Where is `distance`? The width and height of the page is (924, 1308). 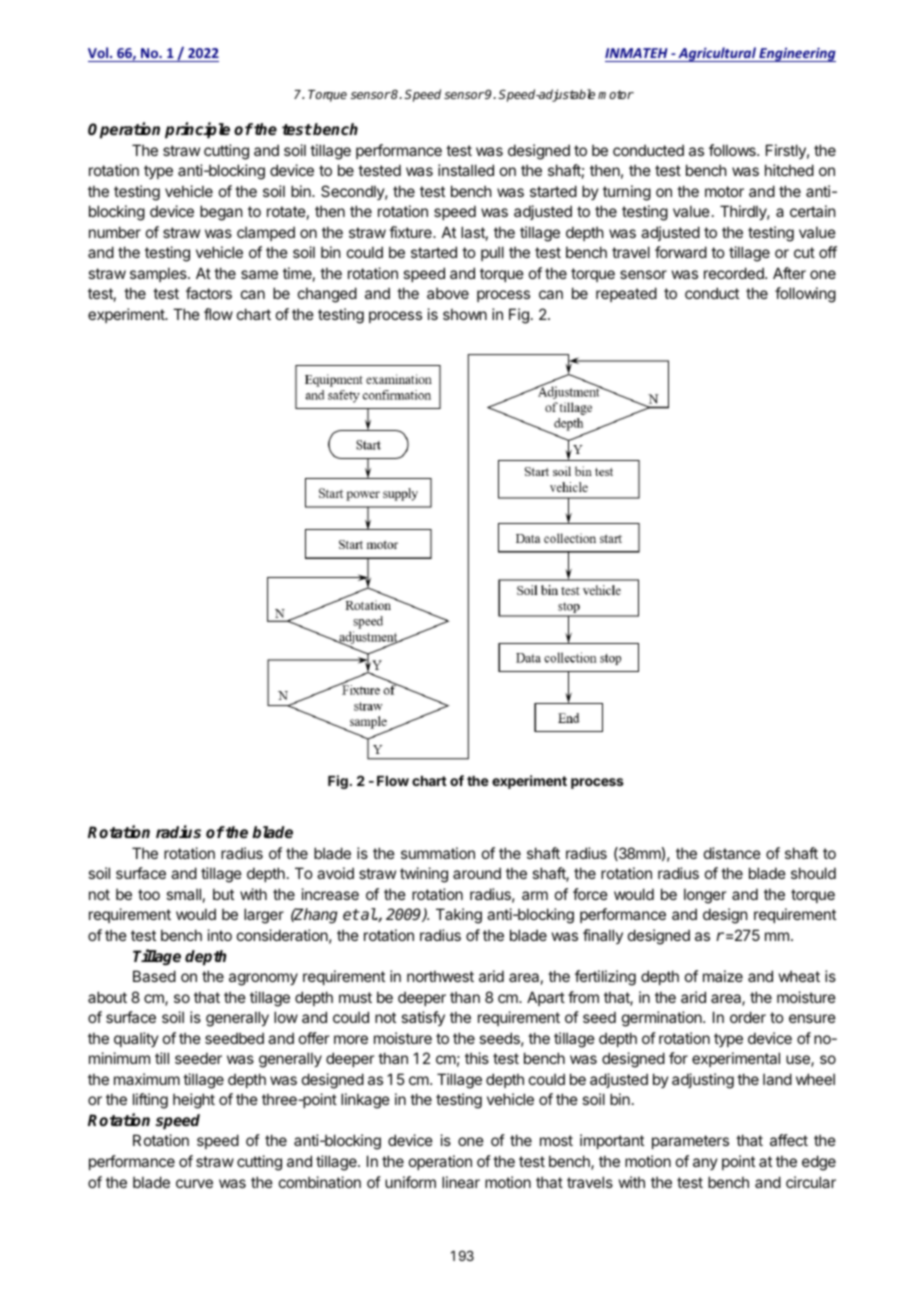 distance is located at coordinates (732, 853).
